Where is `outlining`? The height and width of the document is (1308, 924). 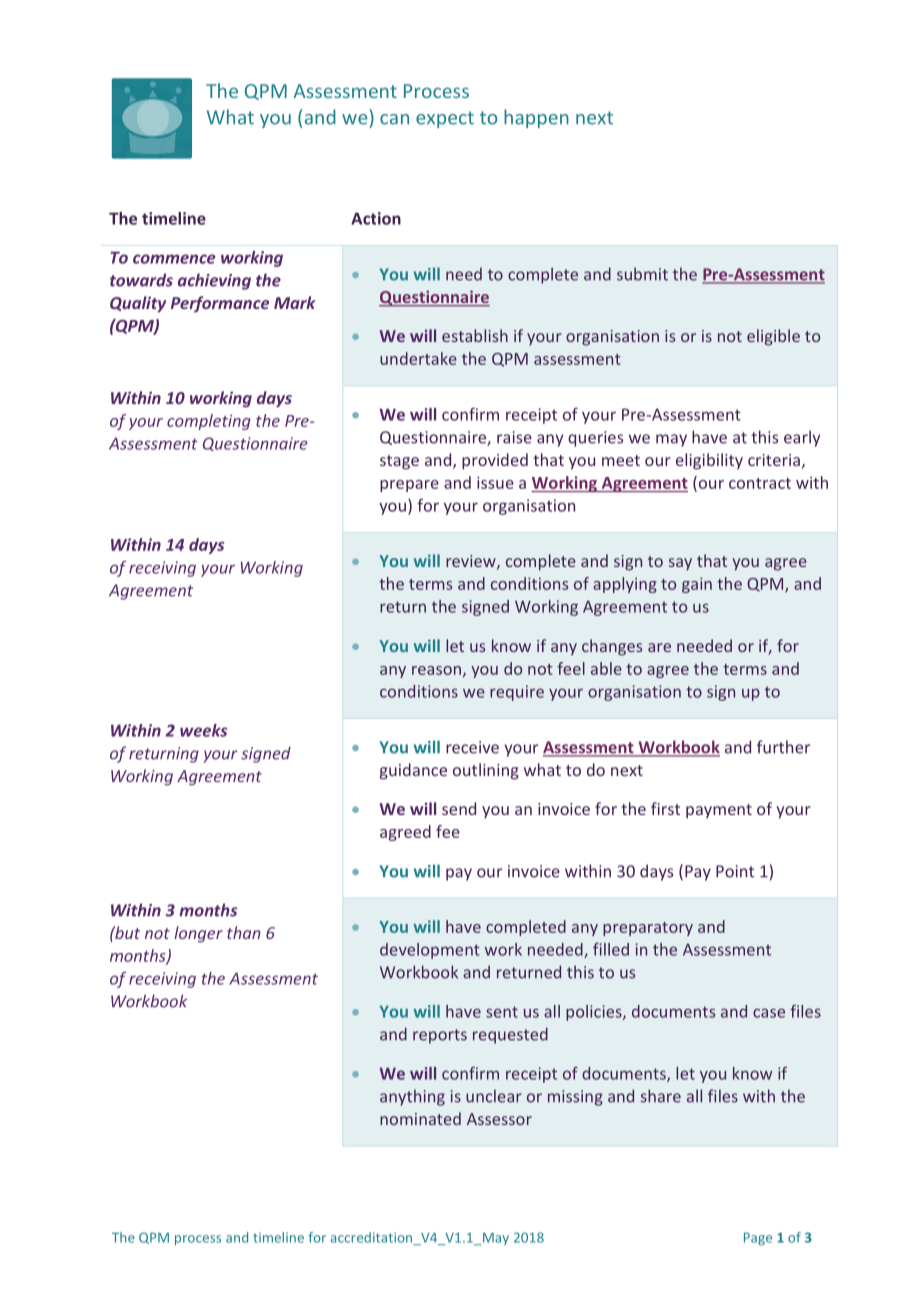
outlining is located at coordinates (486, 771).
